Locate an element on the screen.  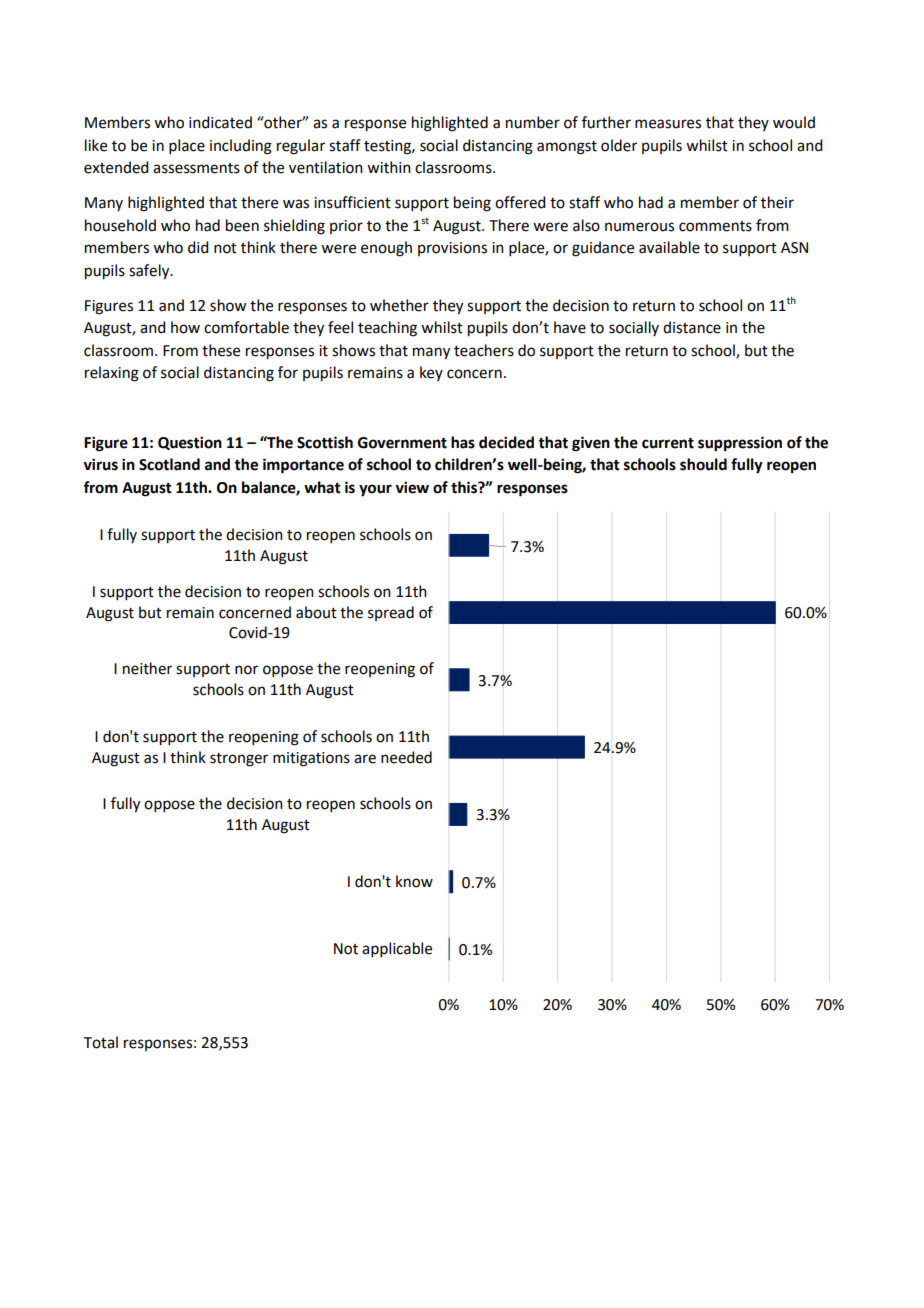
assessments is located at coordinates (196, 168).
